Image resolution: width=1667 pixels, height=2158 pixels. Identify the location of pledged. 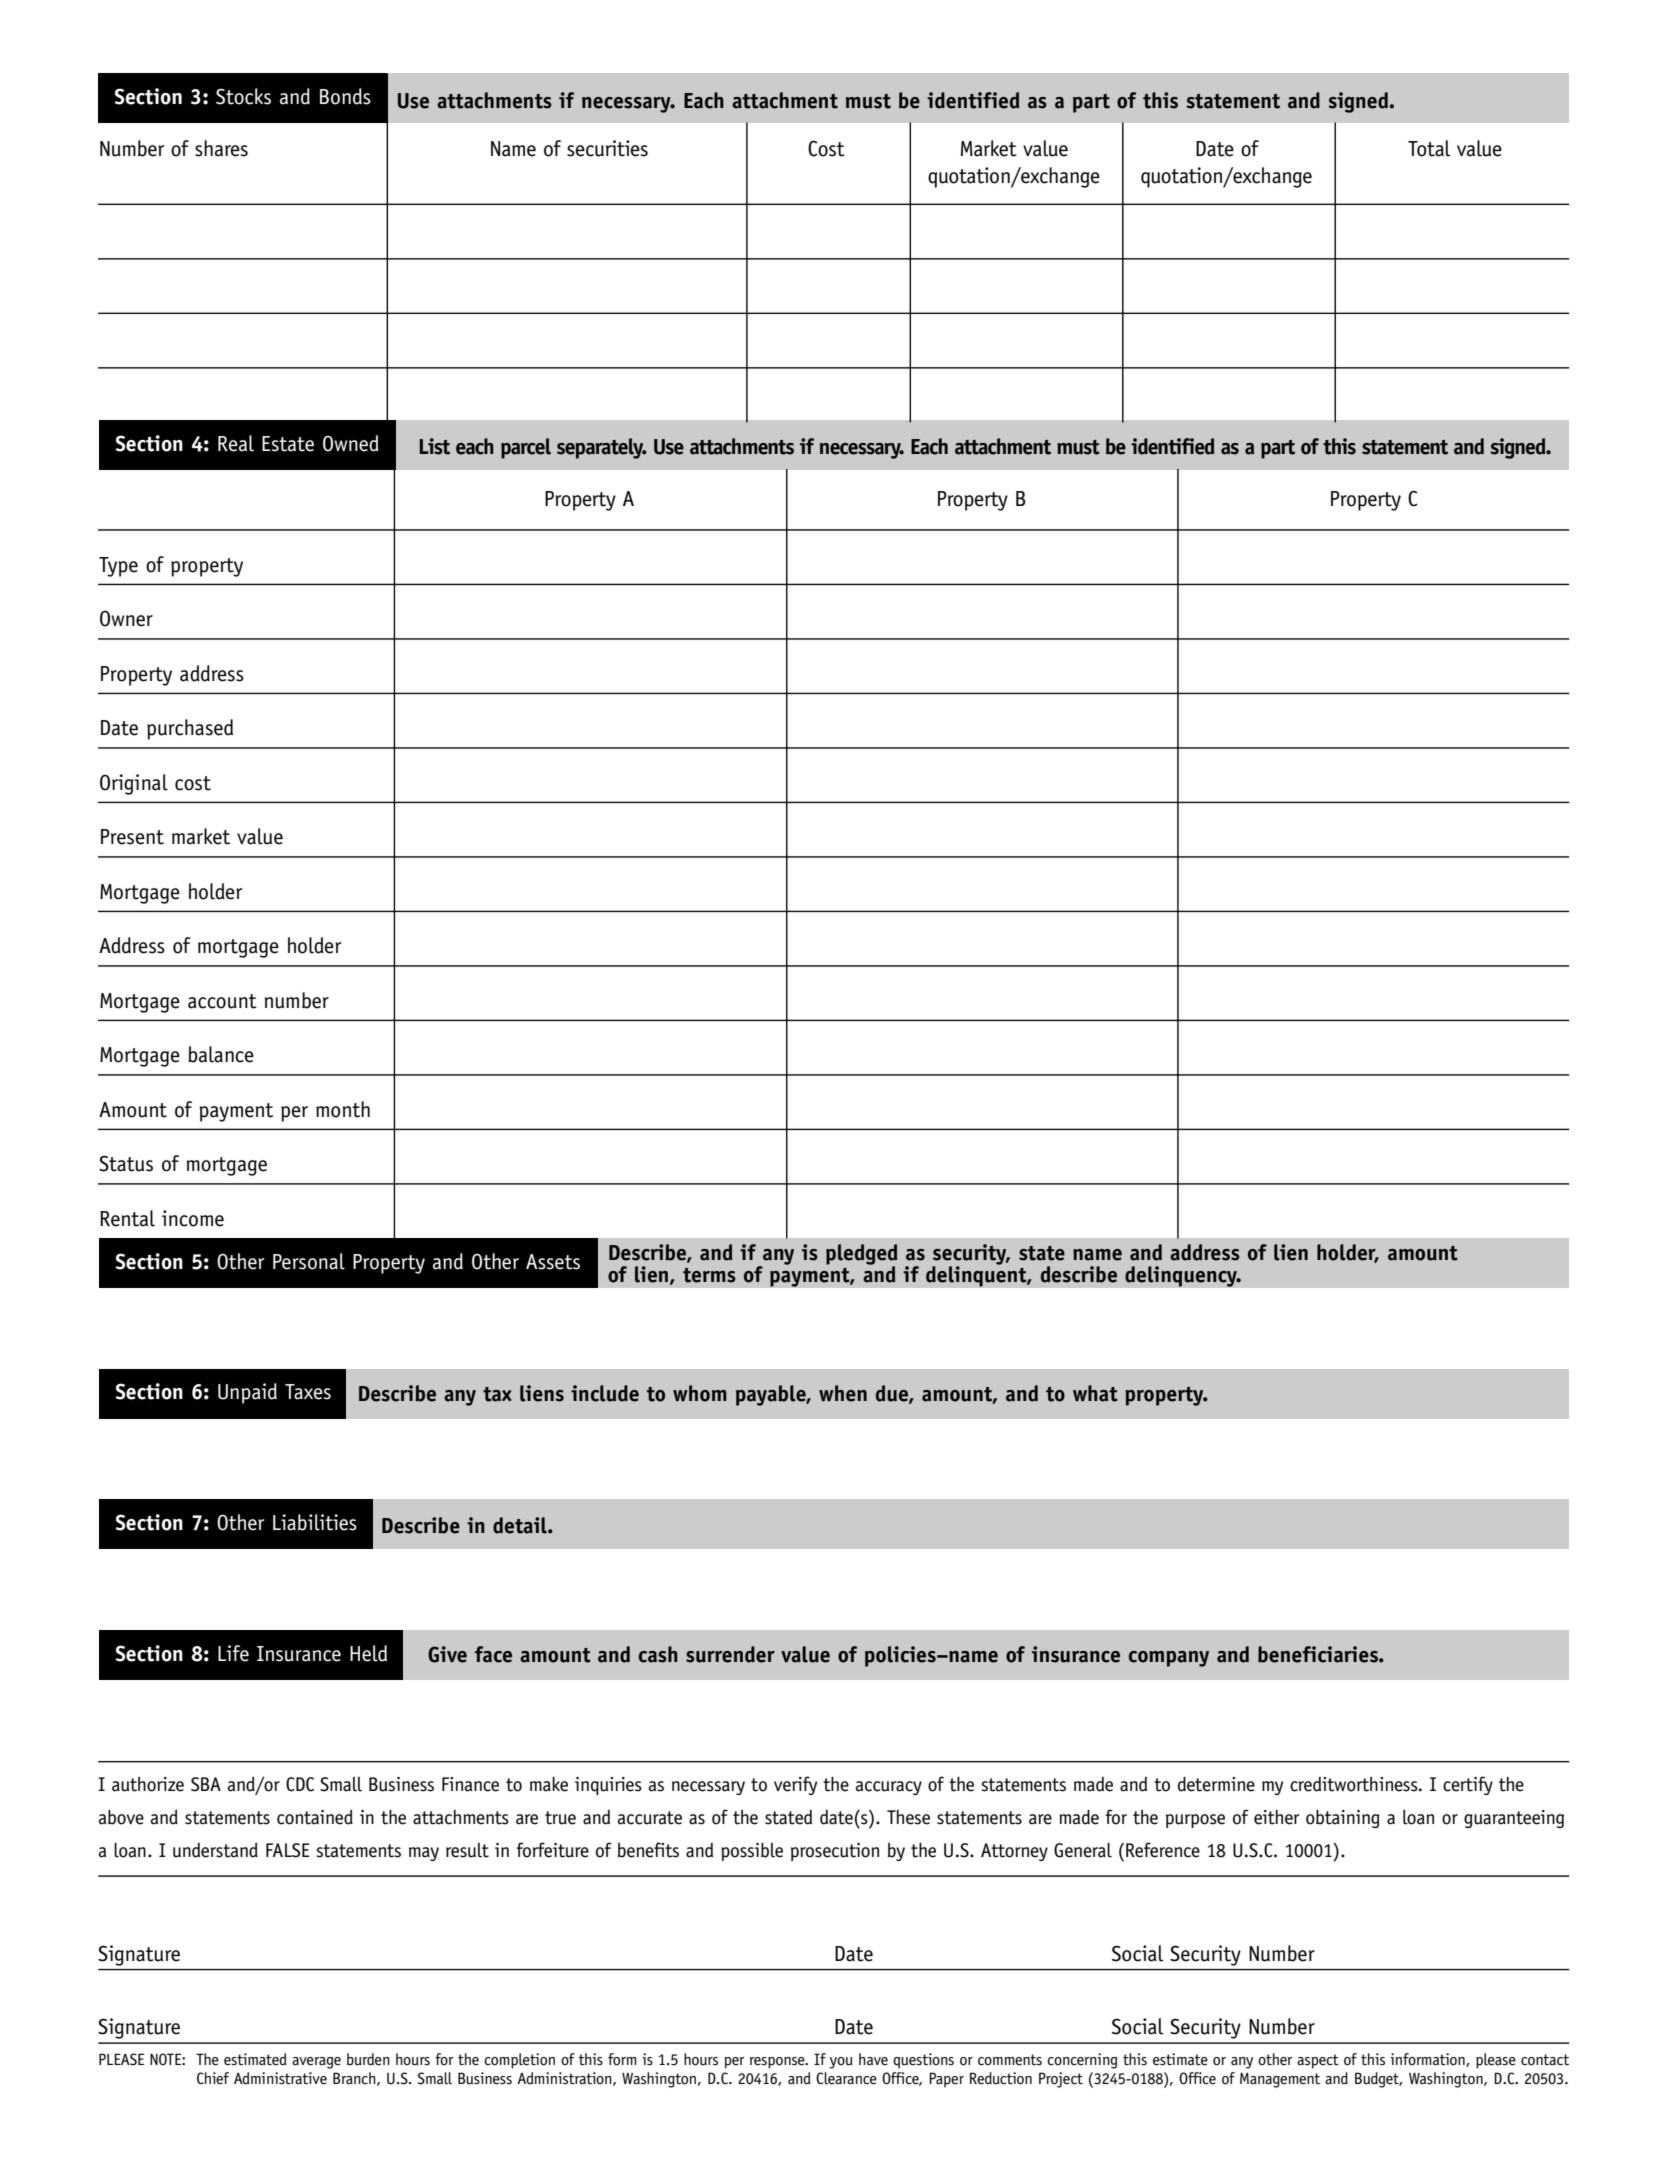
(861, 1255).
